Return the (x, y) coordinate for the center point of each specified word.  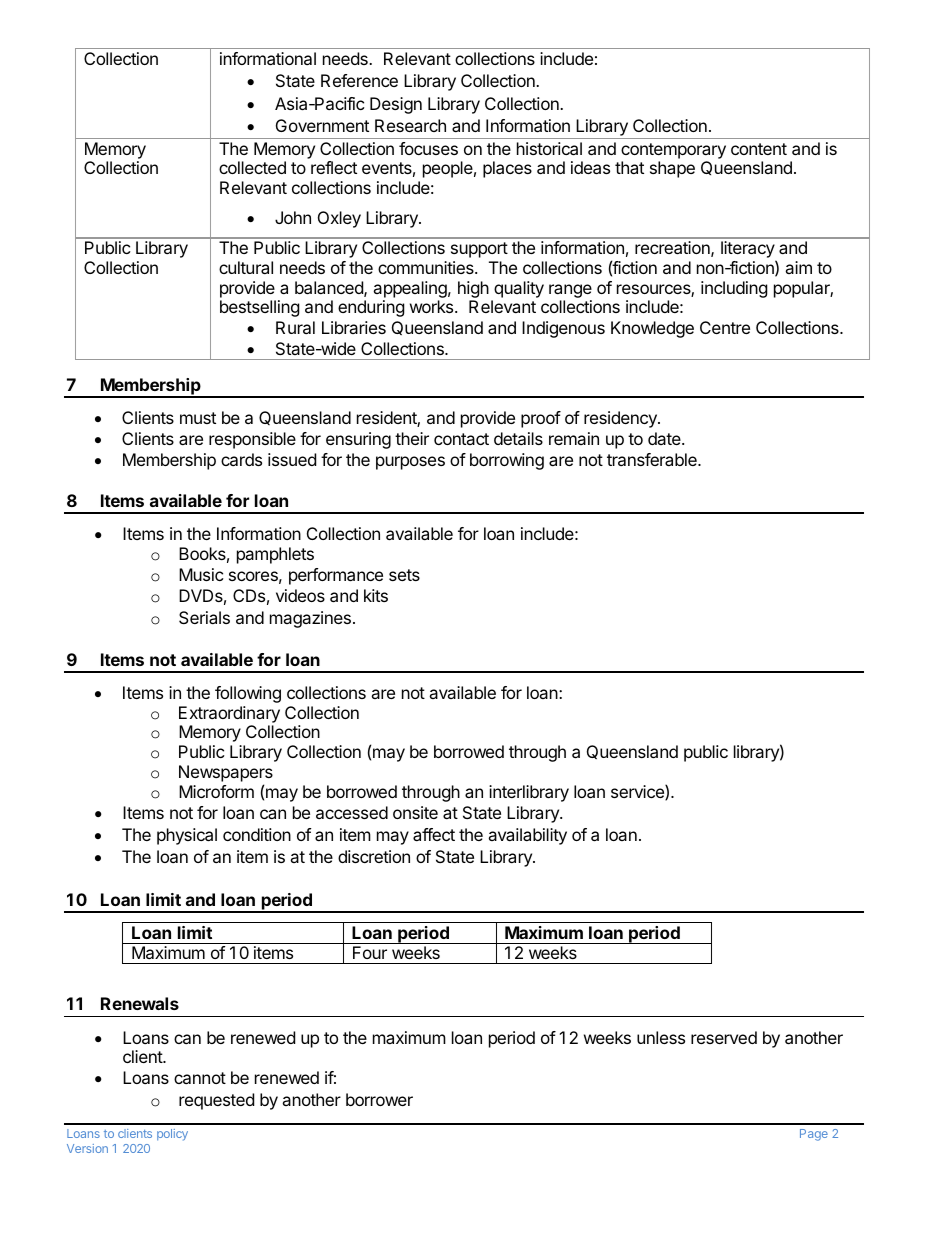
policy (172, 1135)
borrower (379, 1099)
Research (410, 125)
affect (434, 834)
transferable (653, 459)
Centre (725, 327)
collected (252, 167)
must (198, 418)
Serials (204, 617)
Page (814, 1135)
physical (187, 836)
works (433, 306)
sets (404, 575)
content (759, 149)
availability (527, 836)
